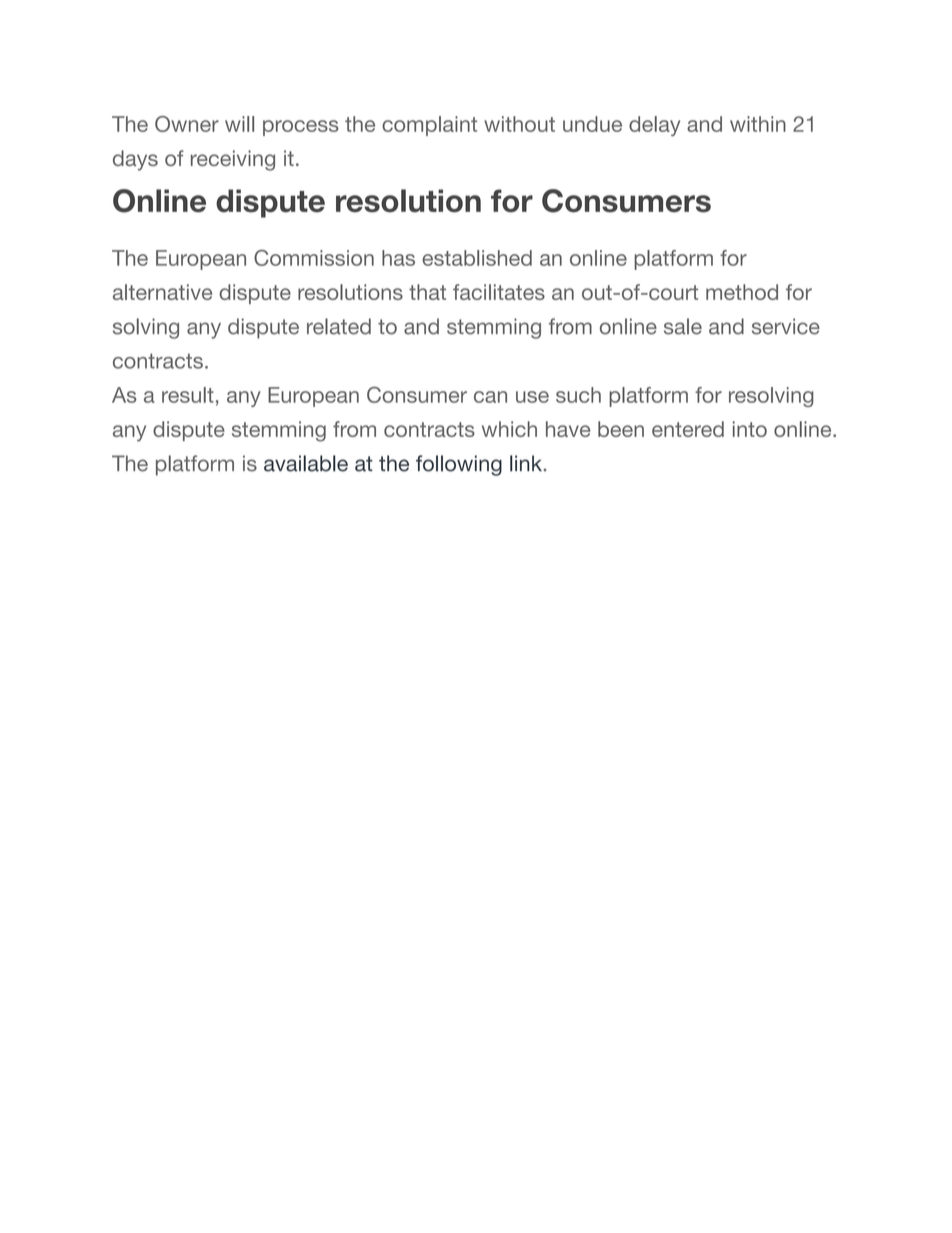 Image resolution: width=952 pixels, height=1233 pixels. Describe the element at coordinates (188, 395) in the page. I see `result` at that location.
